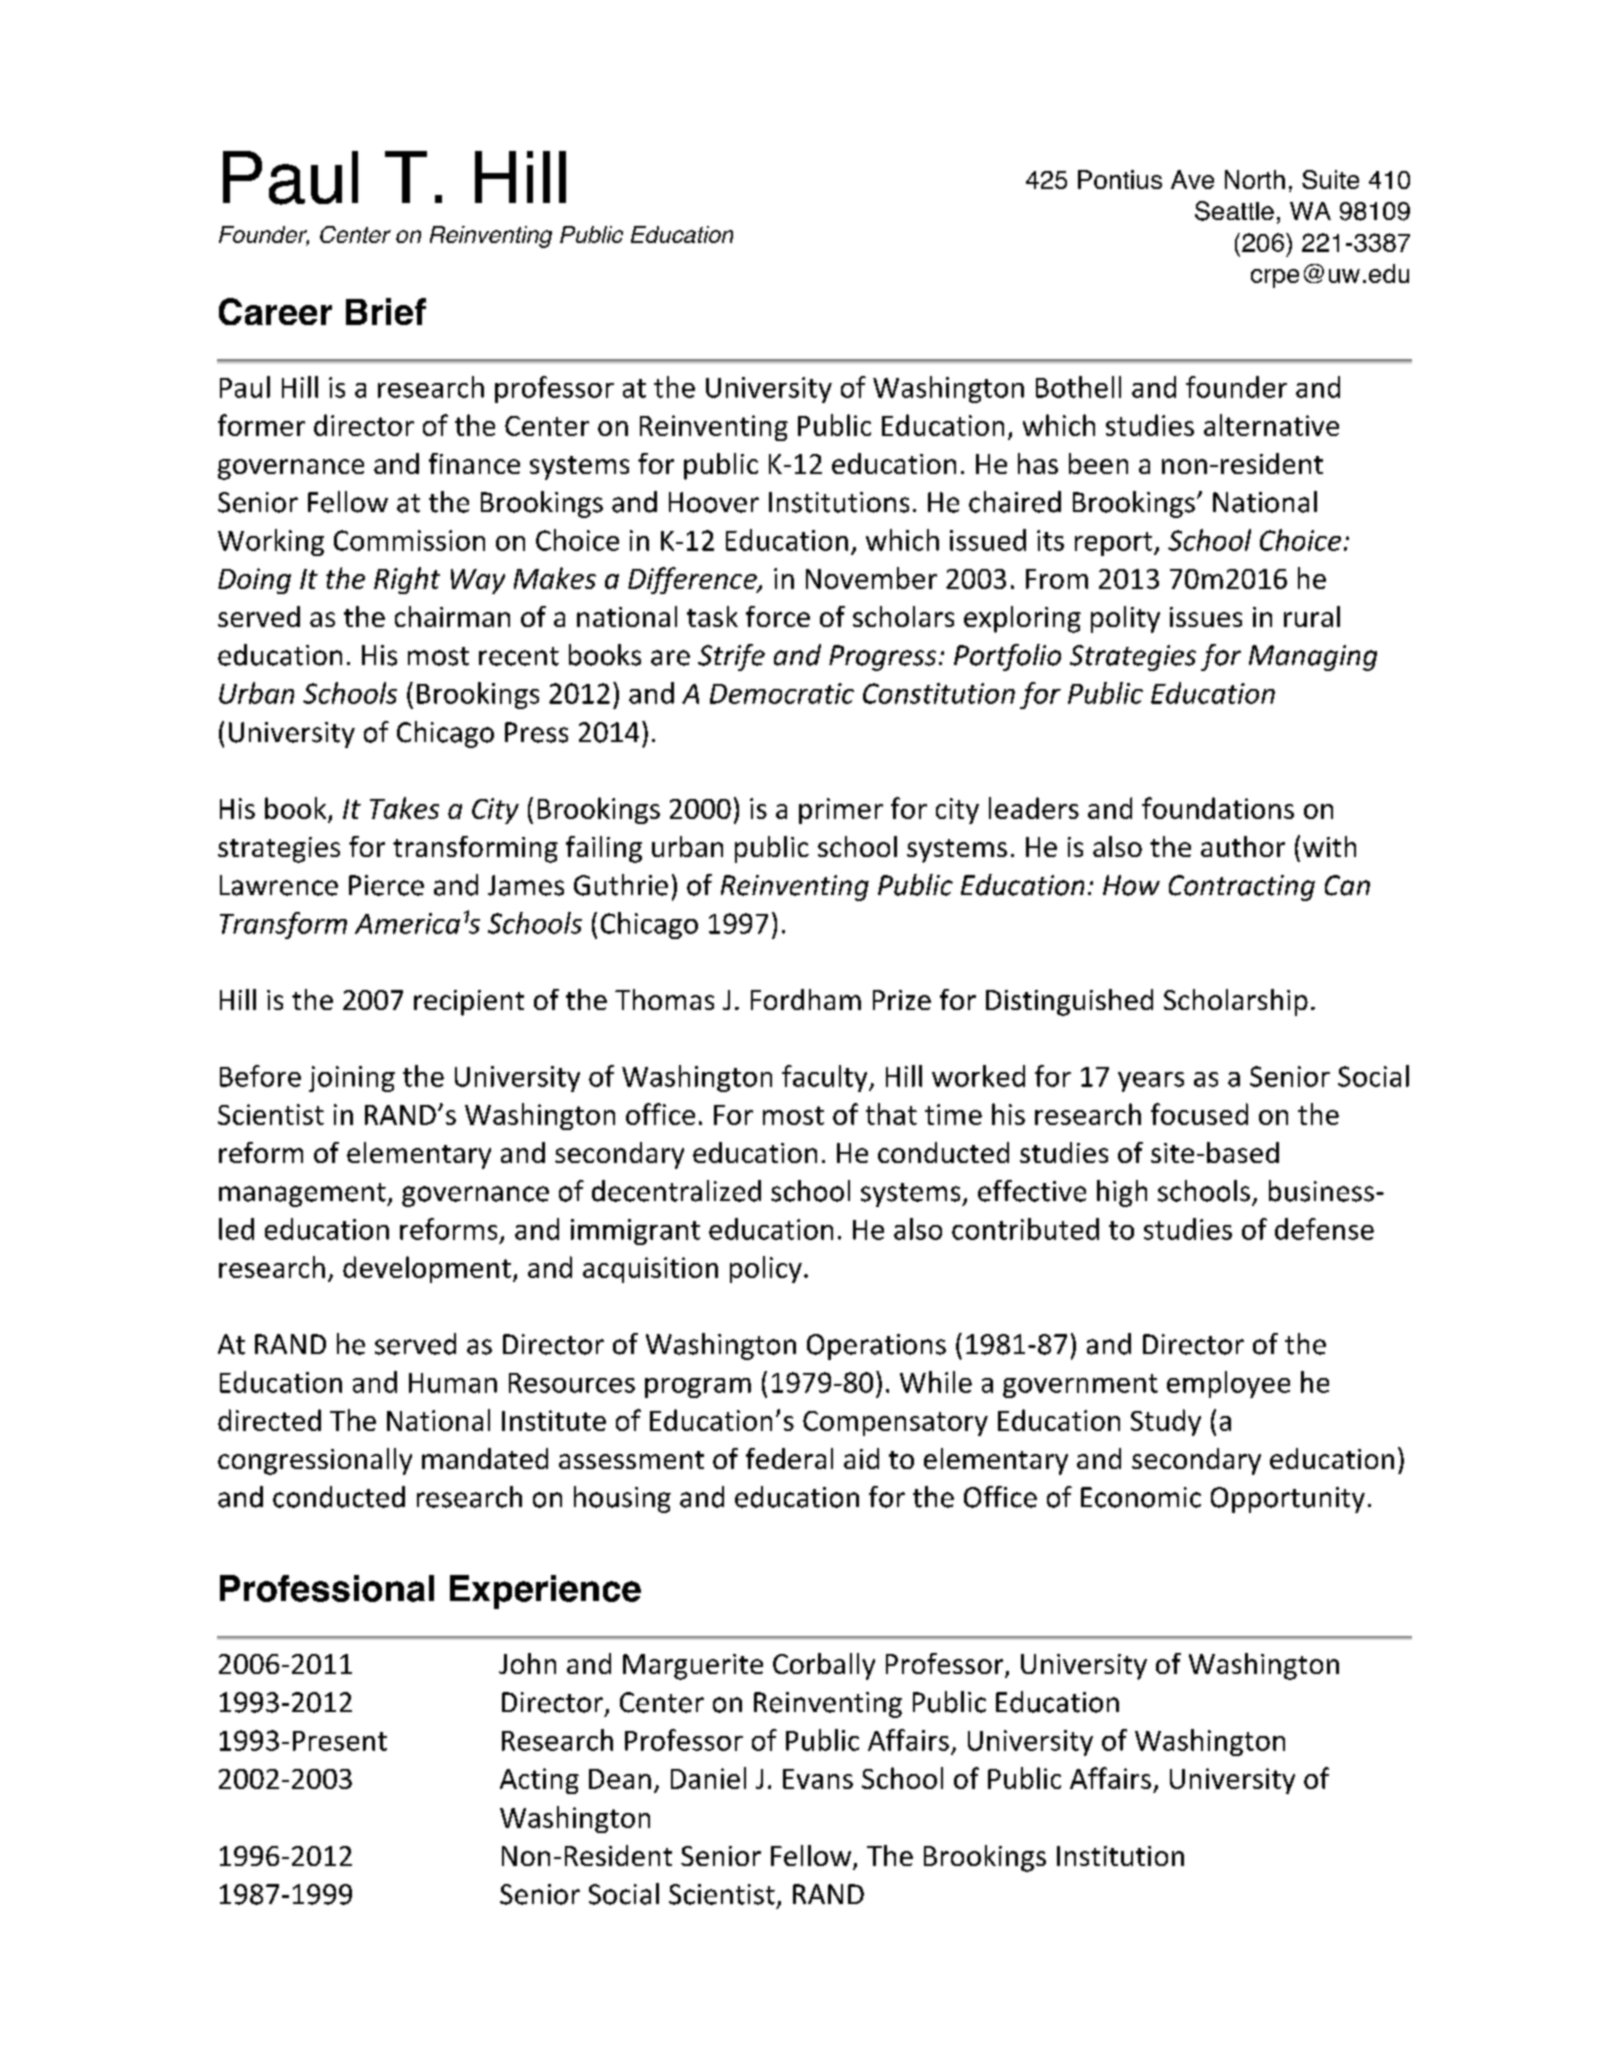  I want to click on John, so click(527, 1663).
